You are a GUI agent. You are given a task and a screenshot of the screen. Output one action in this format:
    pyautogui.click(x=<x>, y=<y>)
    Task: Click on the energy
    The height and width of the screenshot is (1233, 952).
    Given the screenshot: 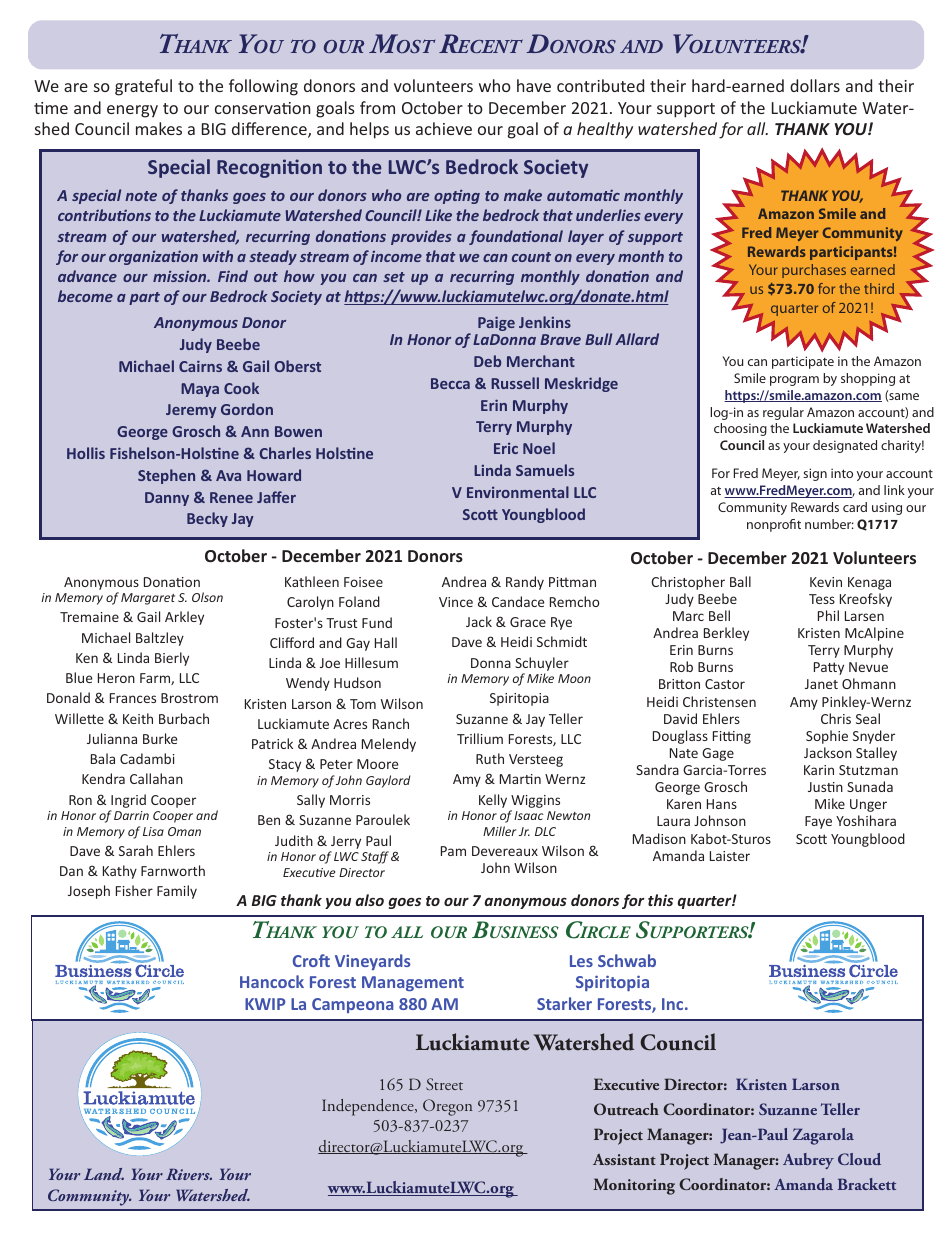 What is the action you would take?
    pyautogui.click(x=132, y=111)
